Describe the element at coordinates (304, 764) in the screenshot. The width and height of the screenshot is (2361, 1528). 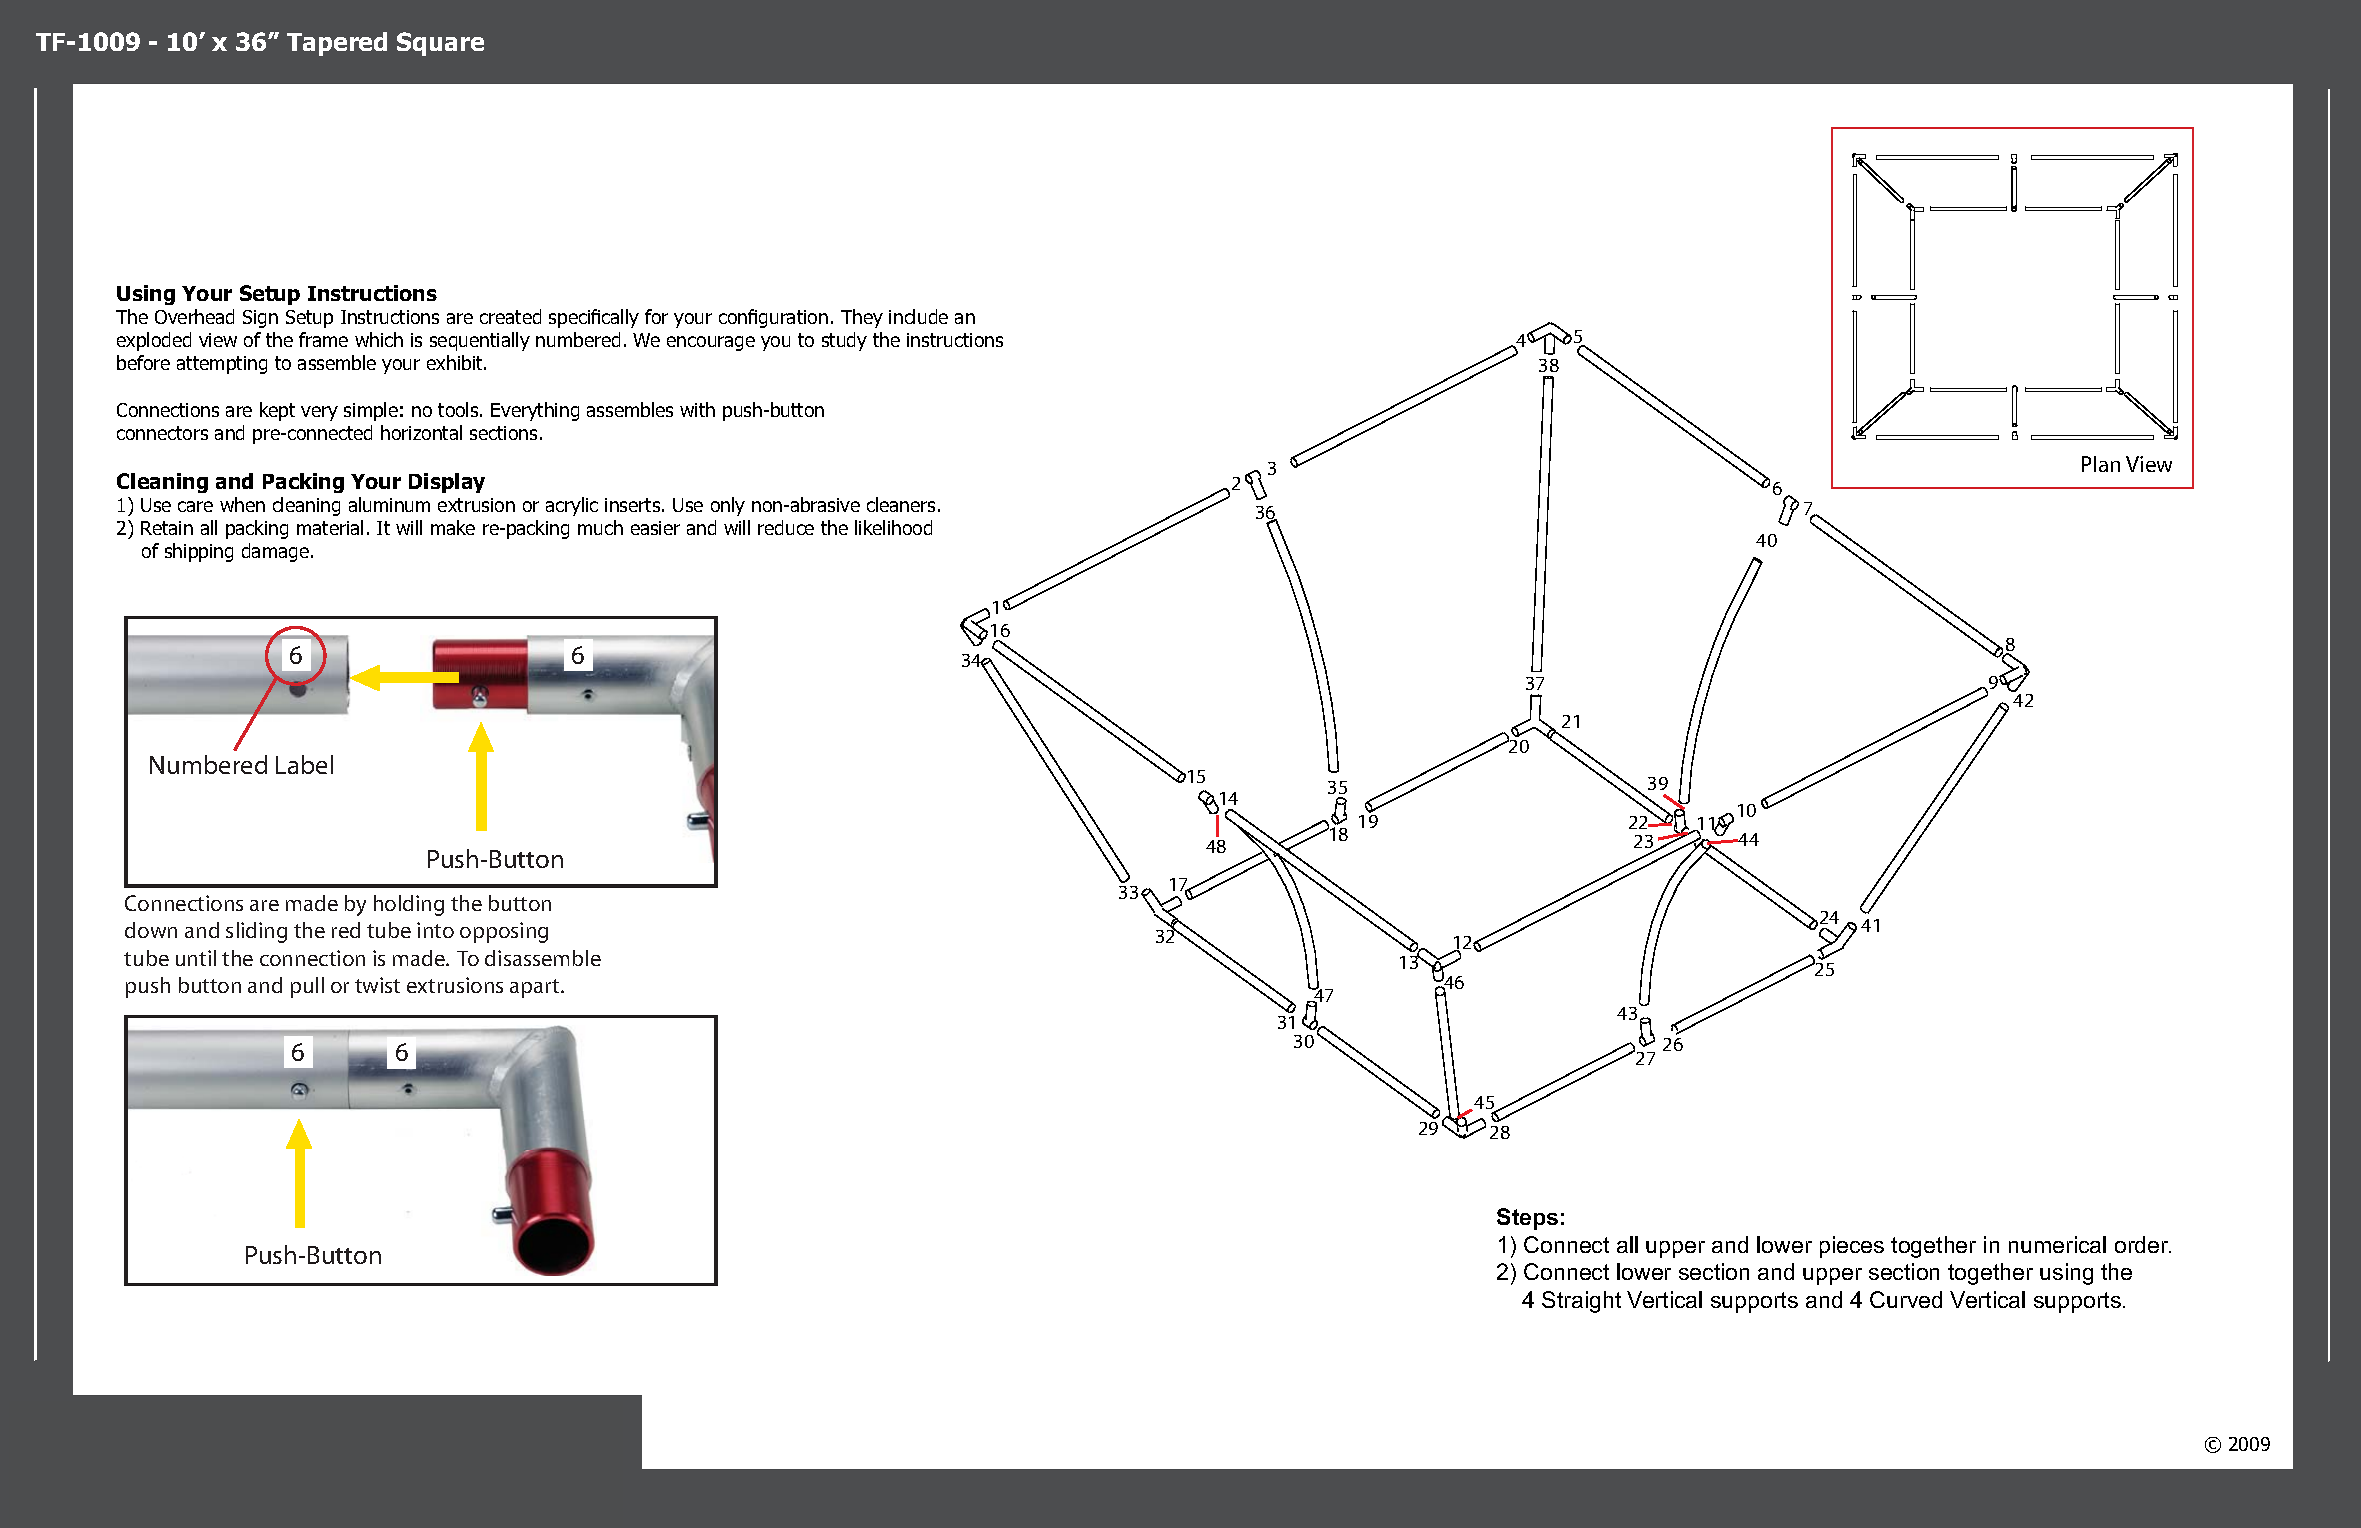
I see `Label` at that location.
